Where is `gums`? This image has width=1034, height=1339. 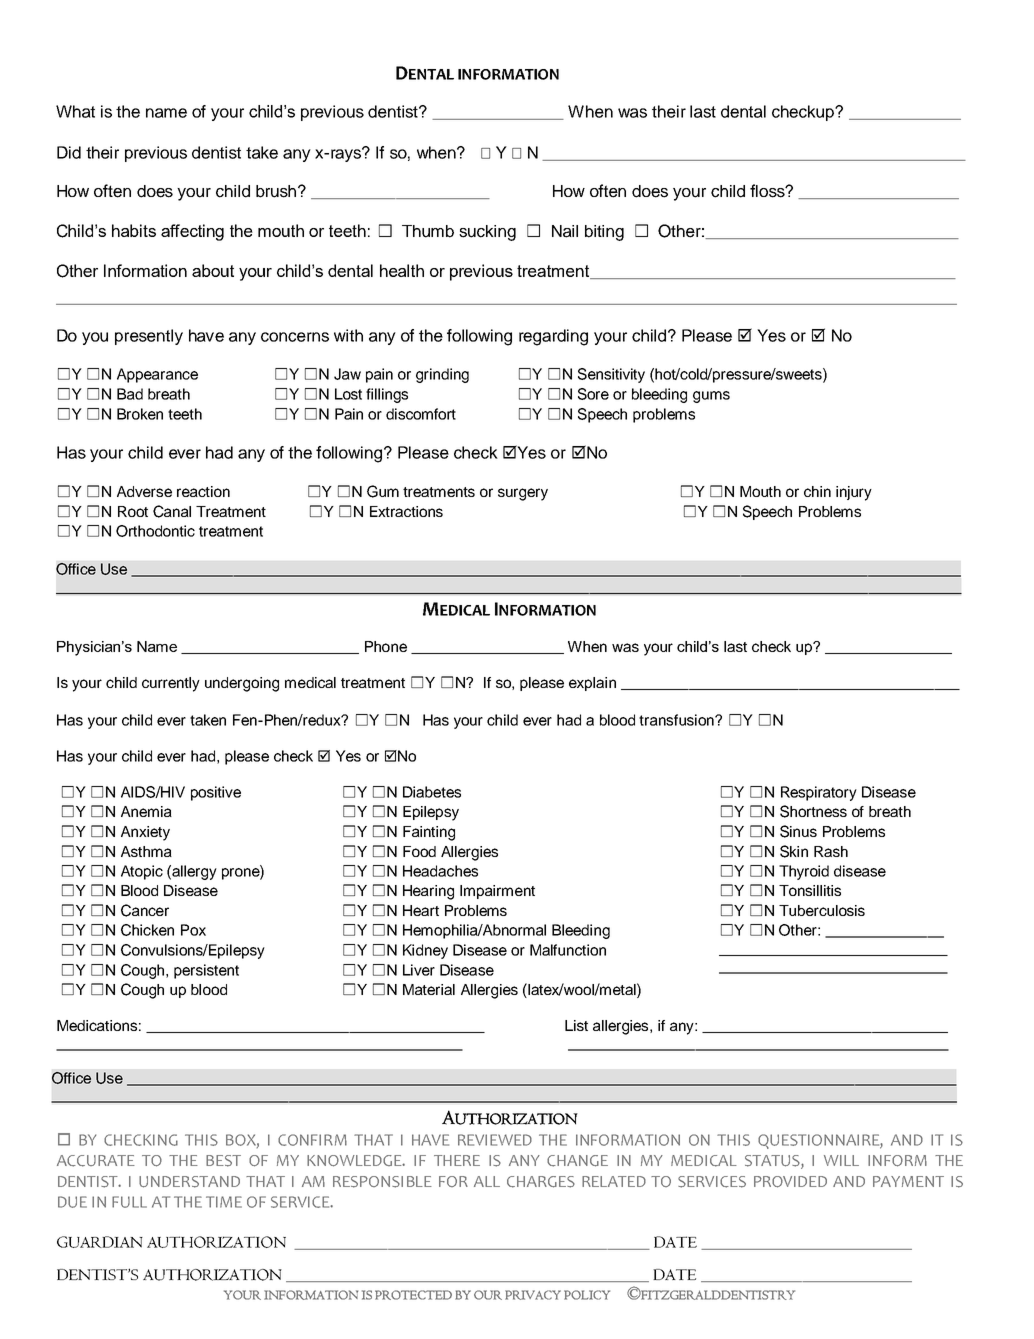
gums is located at coordinates (711, 397).
